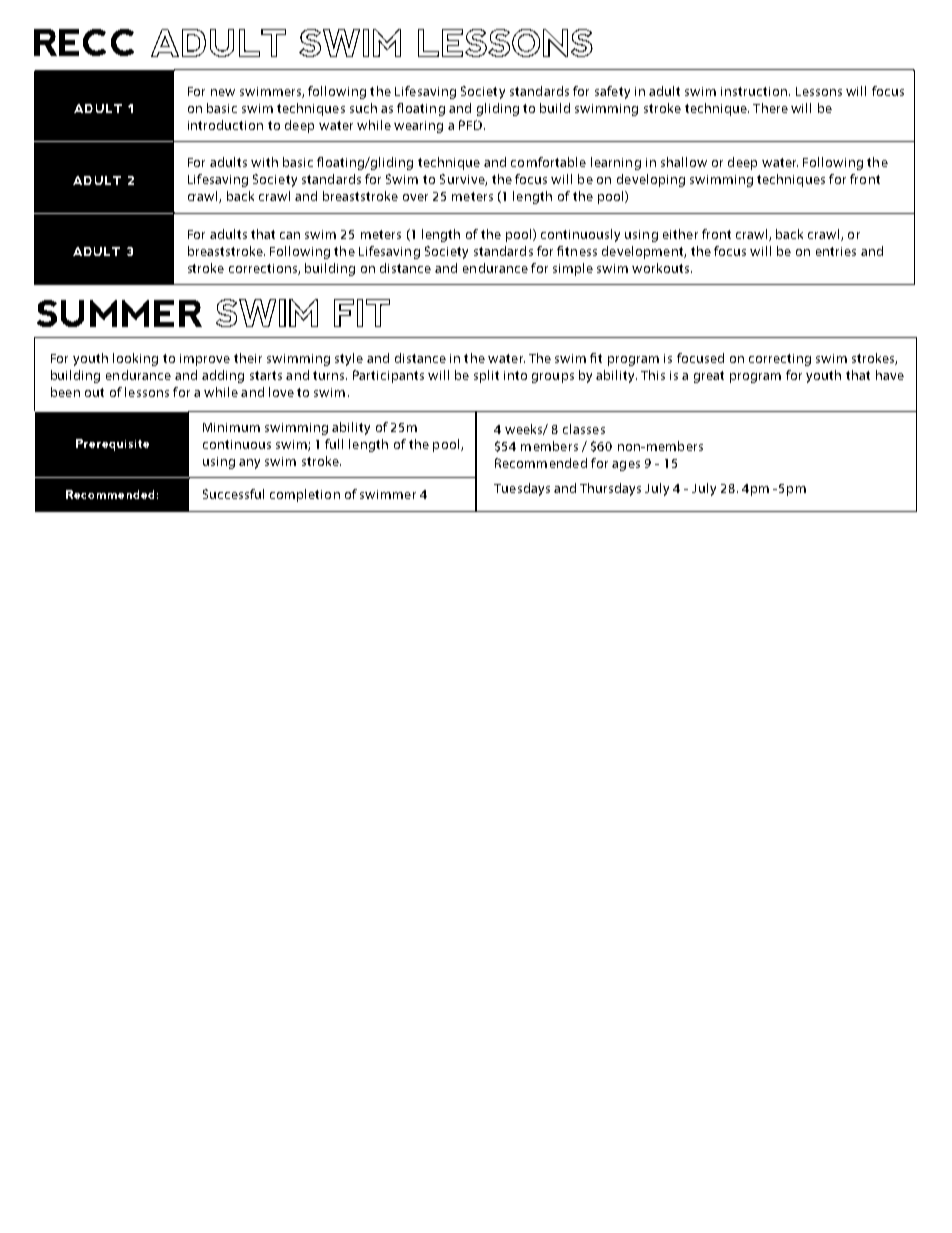 This page has width=952, height=1233. Describe the element at coordinates (472, 125) in the page. I see `PFD` at that location.
